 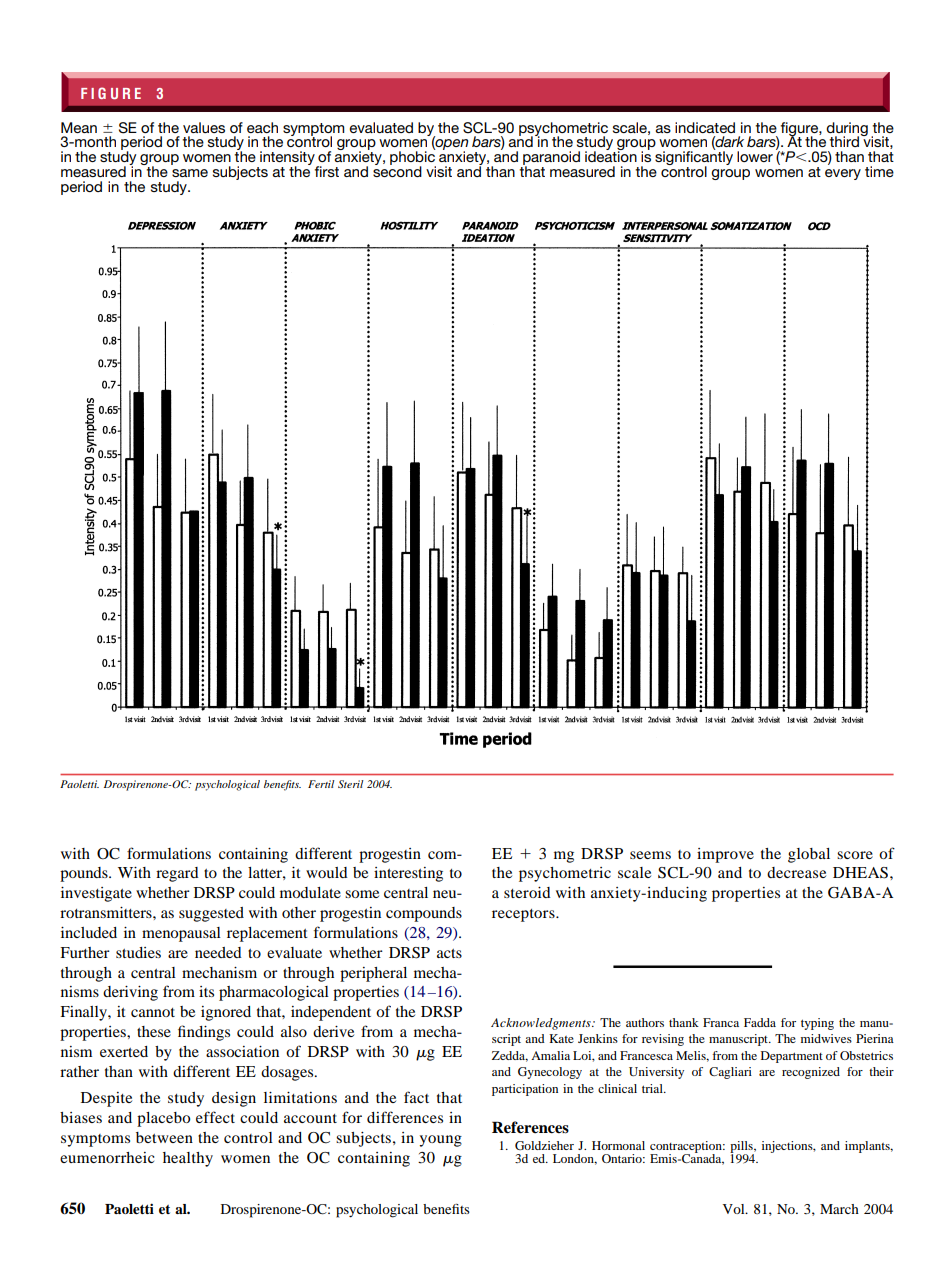 I want to click on Fertil, so click(x=321, y=784).
